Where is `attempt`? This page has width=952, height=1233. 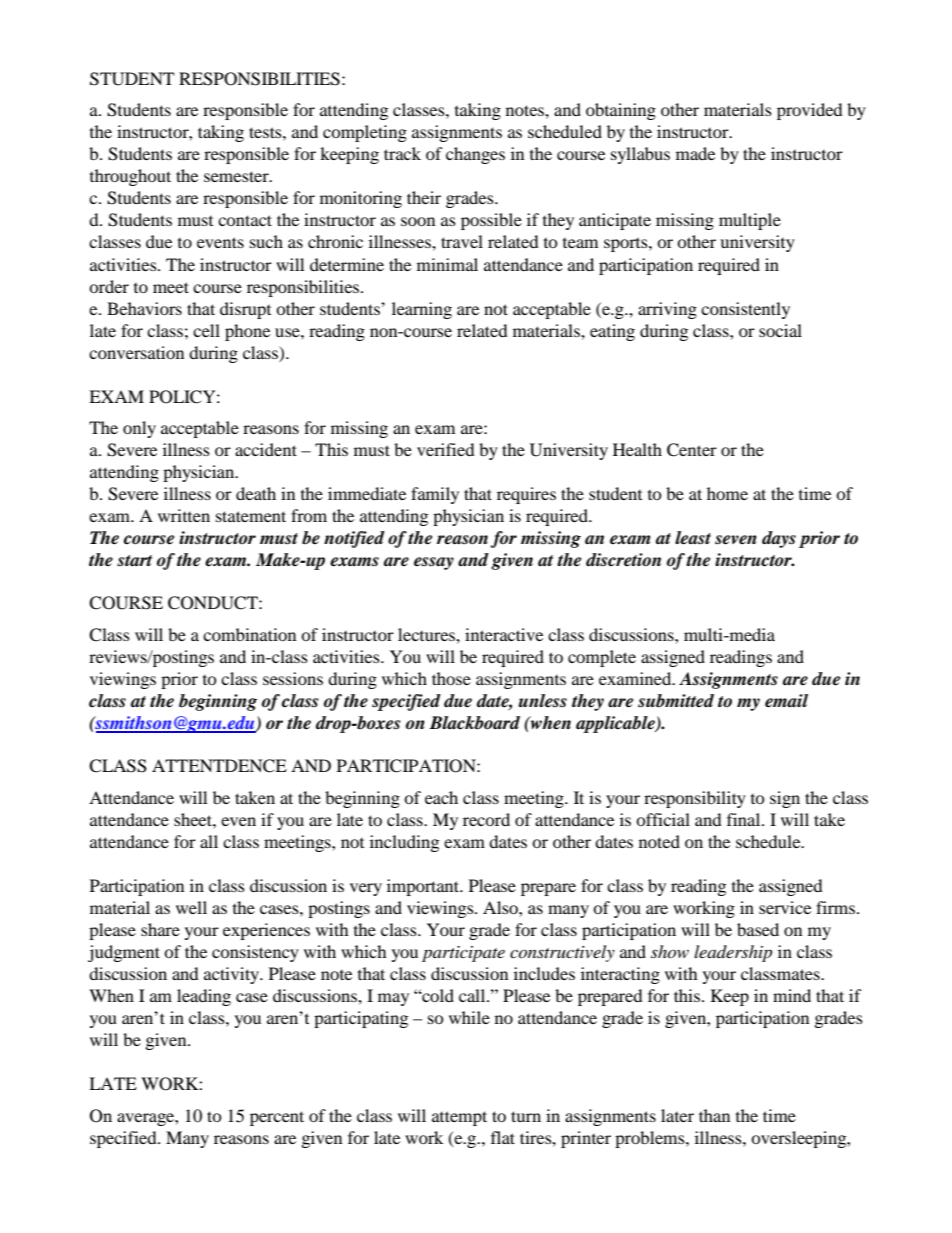
attempt is located at coordinates (459, 1118).
